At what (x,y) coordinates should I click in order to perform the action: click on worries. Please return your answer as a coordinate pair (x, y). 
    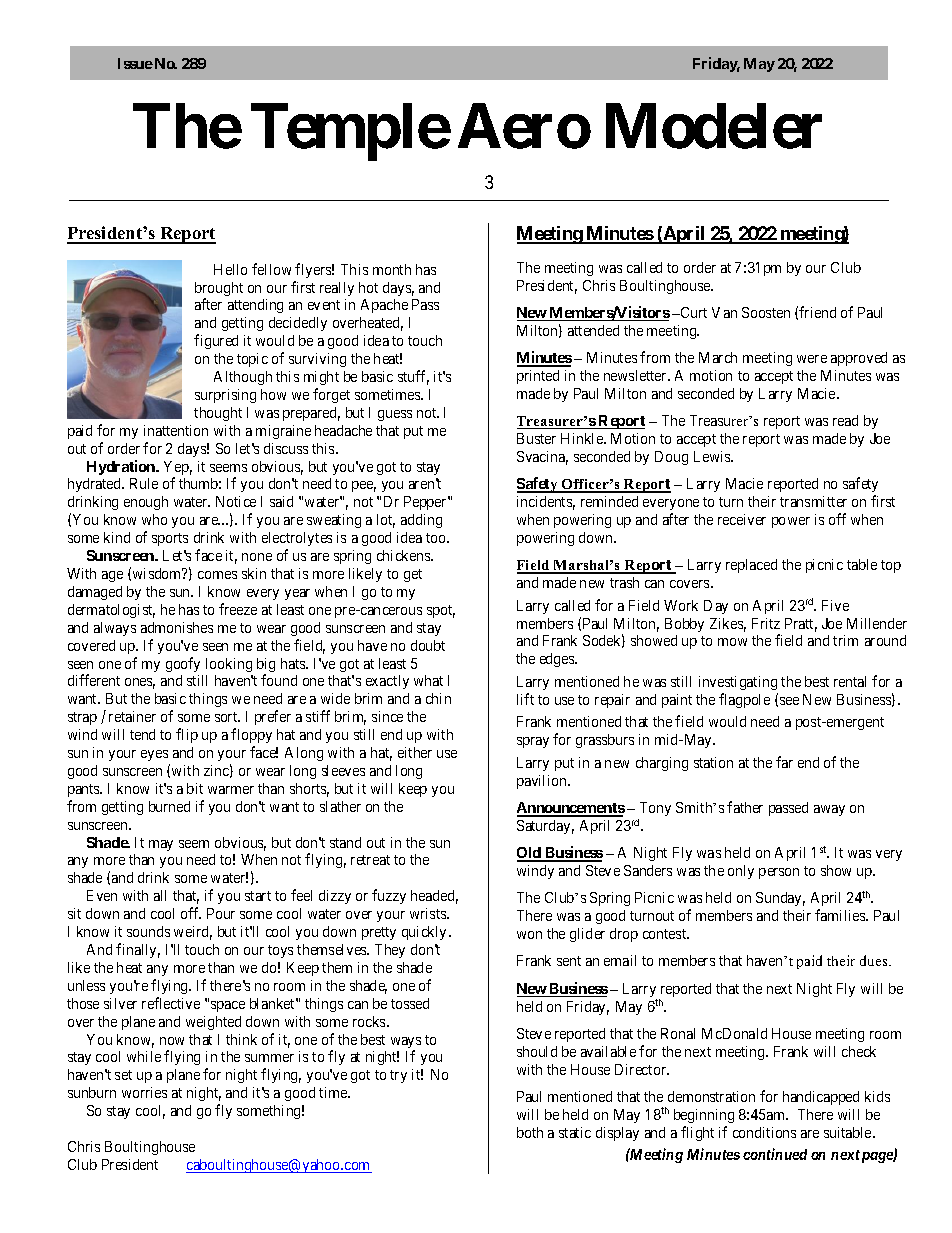
    Looking at the image, I should click on (144, 1092).
